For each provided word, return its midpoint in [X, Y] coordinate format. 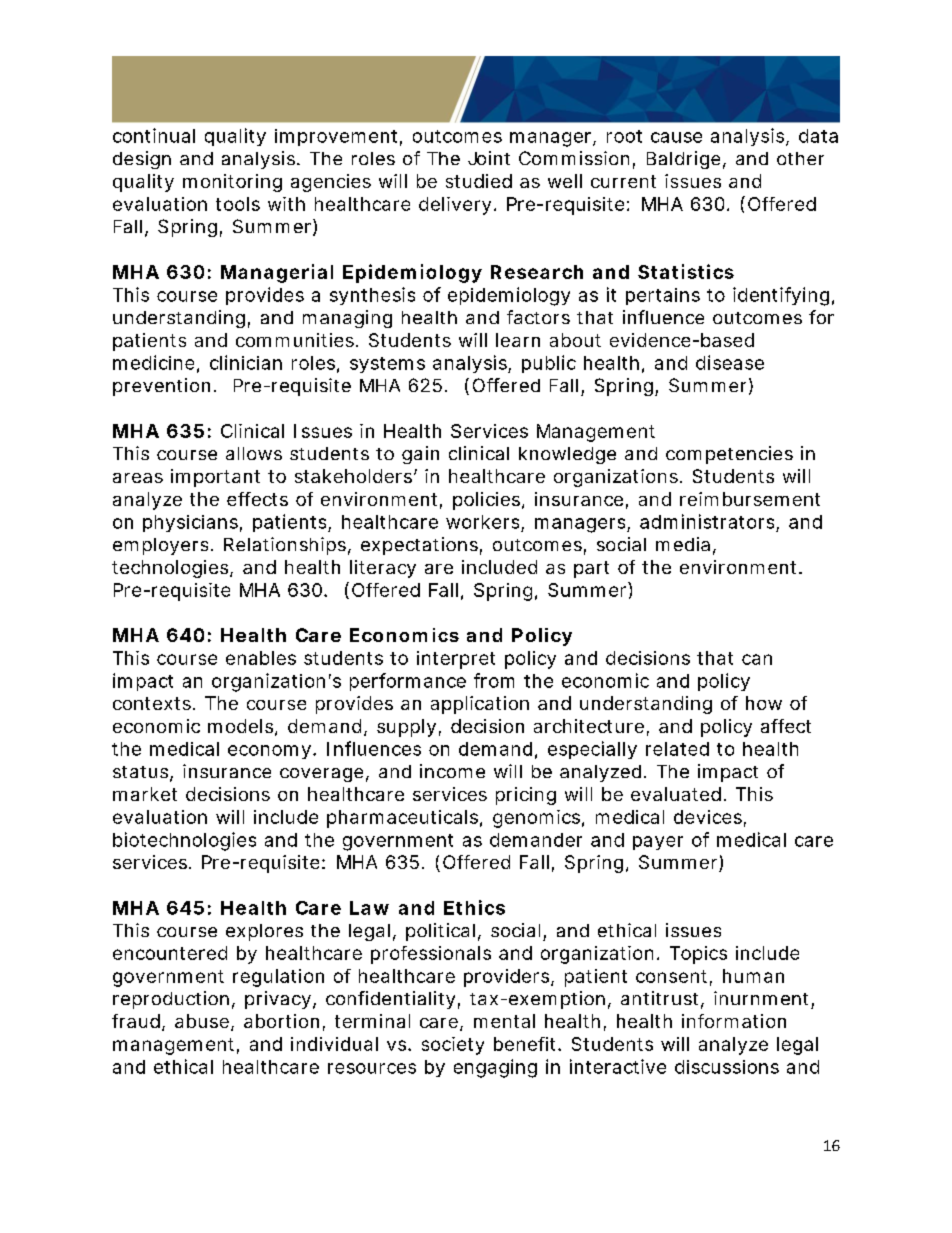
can [757, 659]
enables [261, 658]
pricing [526, 796]
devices [708, 817]
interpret [456, 660]
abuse [202, 1021]
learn [518, 340]
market [145, 794]
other [800, 158]
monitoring [232, 183]
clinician [246, 362]
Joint [489, 158]
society [453, 1046]
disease [730, 362]
